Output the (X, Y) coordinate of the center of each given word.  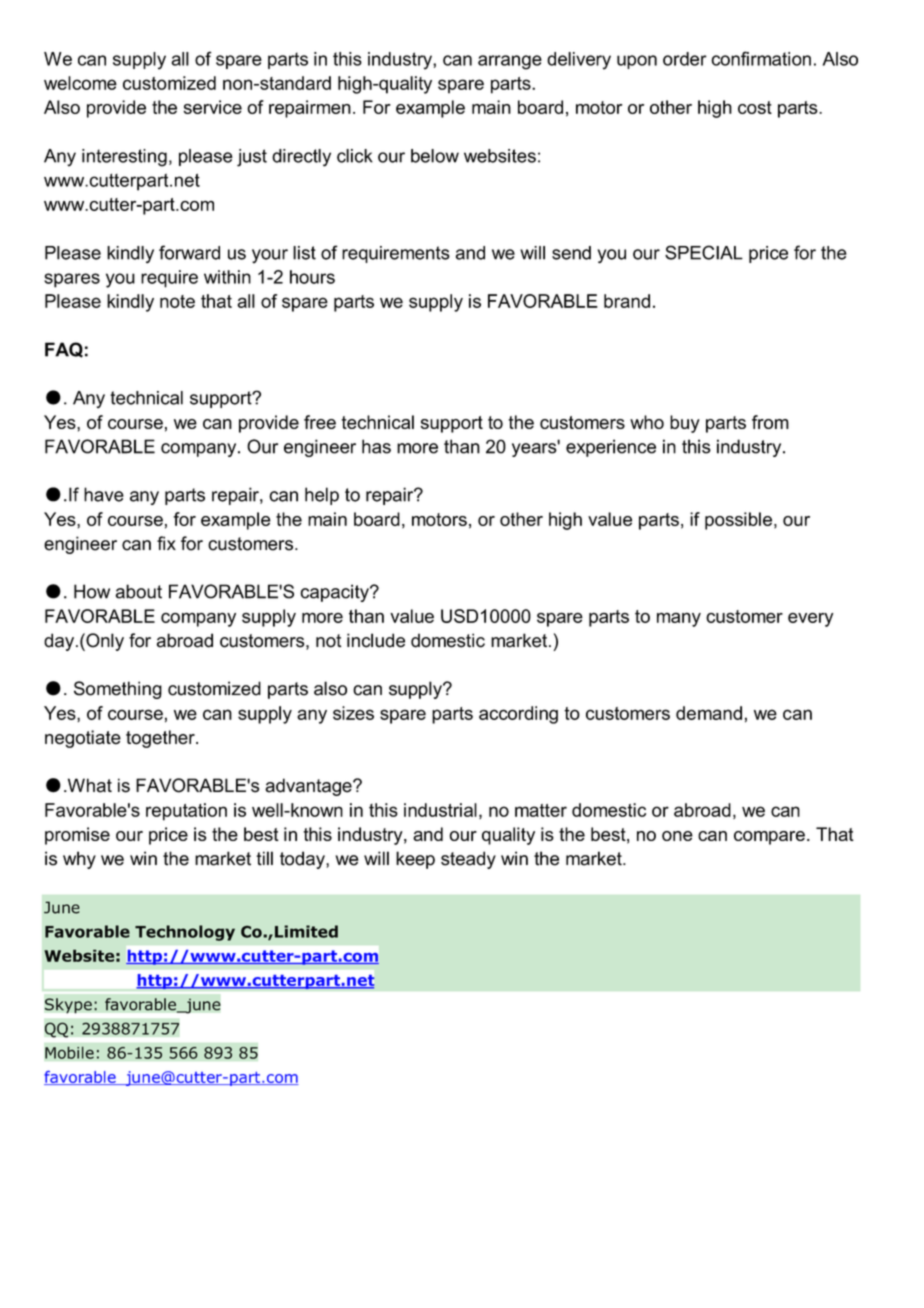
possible (738, 521)
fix (166, 543)
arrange (510, 62)
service (213, 107)
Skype (68, 1006)
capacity (335, 593)
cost (755, 107)
